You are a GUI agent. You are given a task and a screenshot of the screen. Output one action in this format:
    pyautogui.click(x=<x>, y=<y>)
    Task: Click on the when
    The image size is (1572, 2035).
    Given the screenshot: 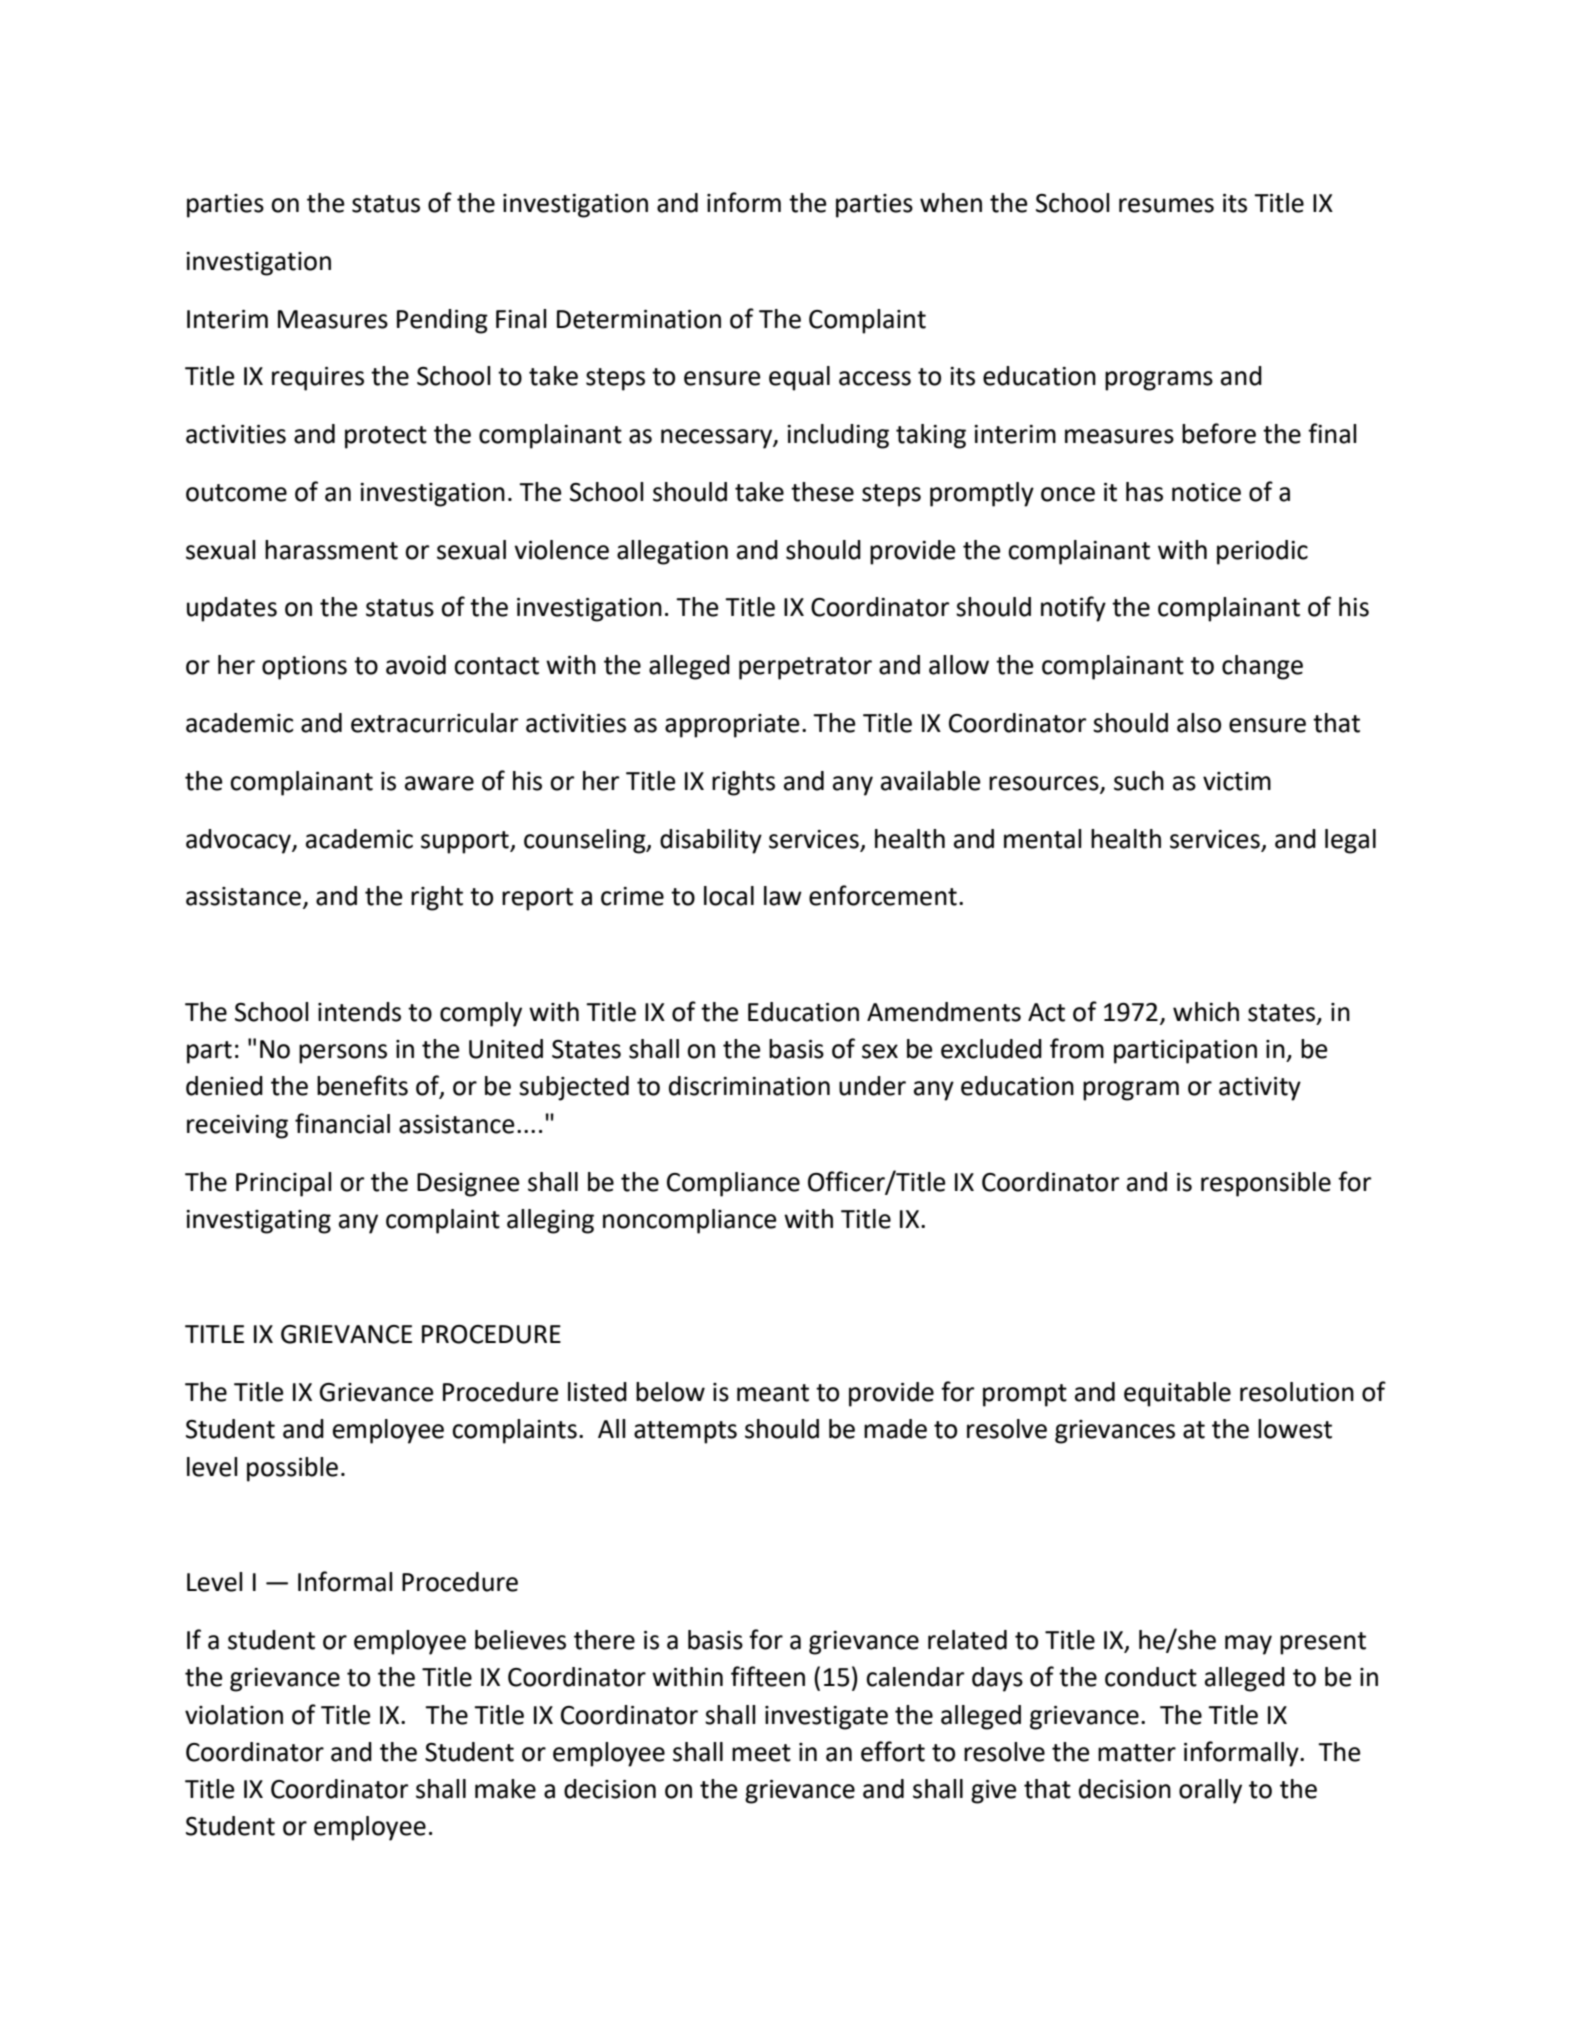 What is the action you would take?
    pyautogui.click(x=951, y=203)
